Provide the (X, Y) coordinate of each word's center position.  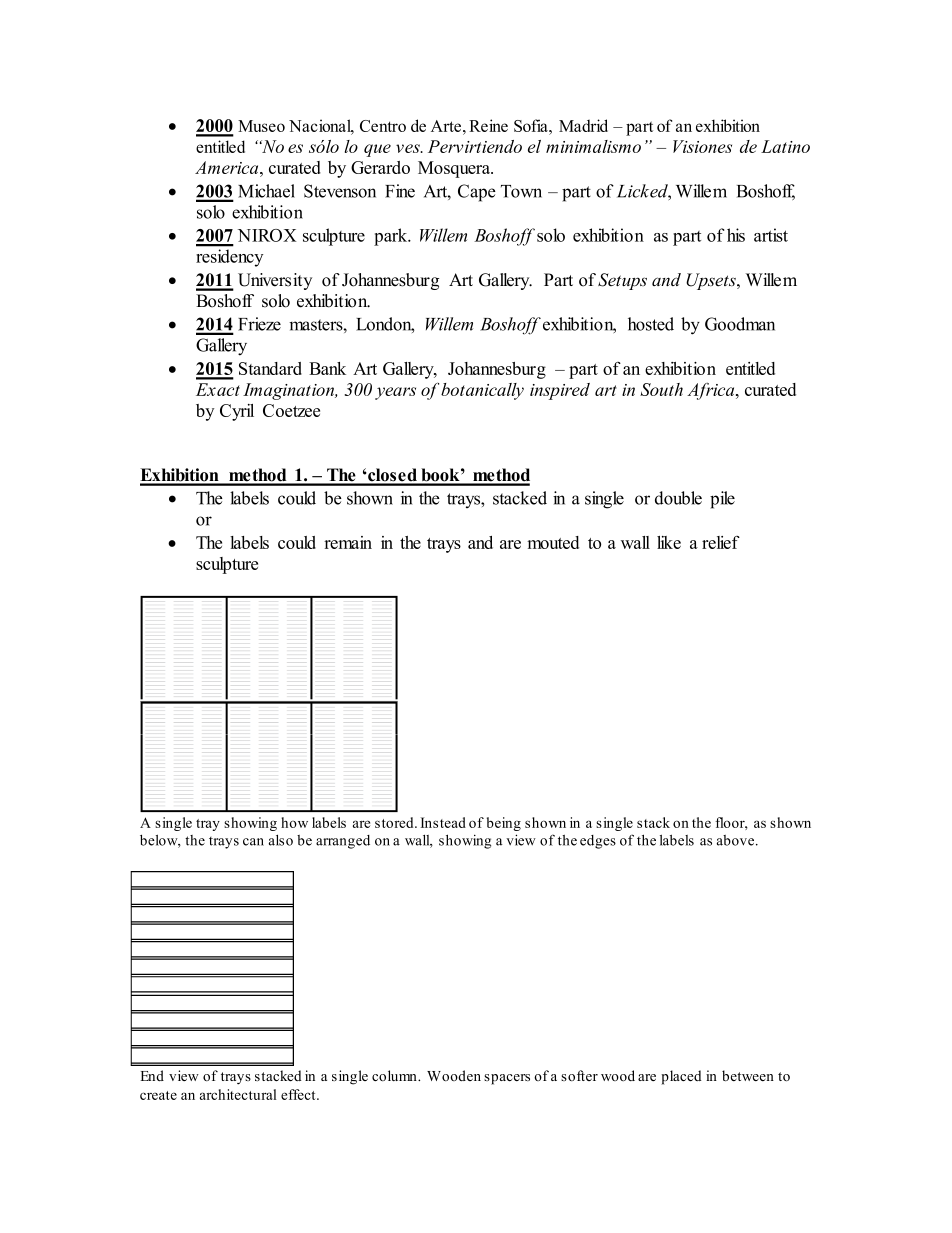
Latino (785, 146)
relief (721, 542)
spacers (507, 1079)
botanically (482, 391)
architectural (238, 1094)
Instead (443, 822)
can (253, 842)
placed (681, 1077)
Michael (266, 191)
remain (348, 542)
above (737, 840)
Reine (488, 125)
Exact (218, 389)
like (669, 542)
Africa (712, 391)
